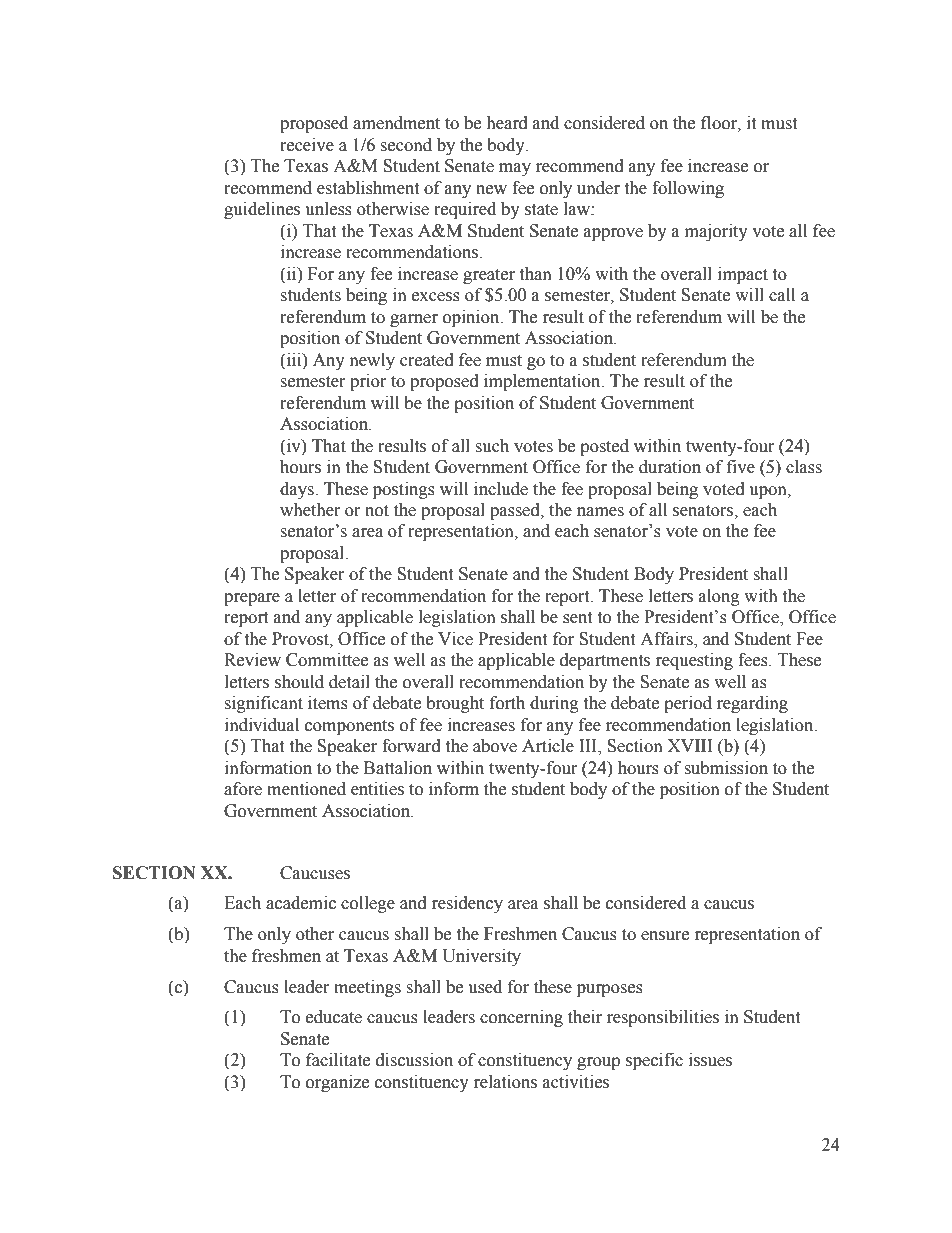 The width and height of the document is (952, 1233). Describe the element at coordinates (455, 639) in the document. I see `Vice` at that location.
